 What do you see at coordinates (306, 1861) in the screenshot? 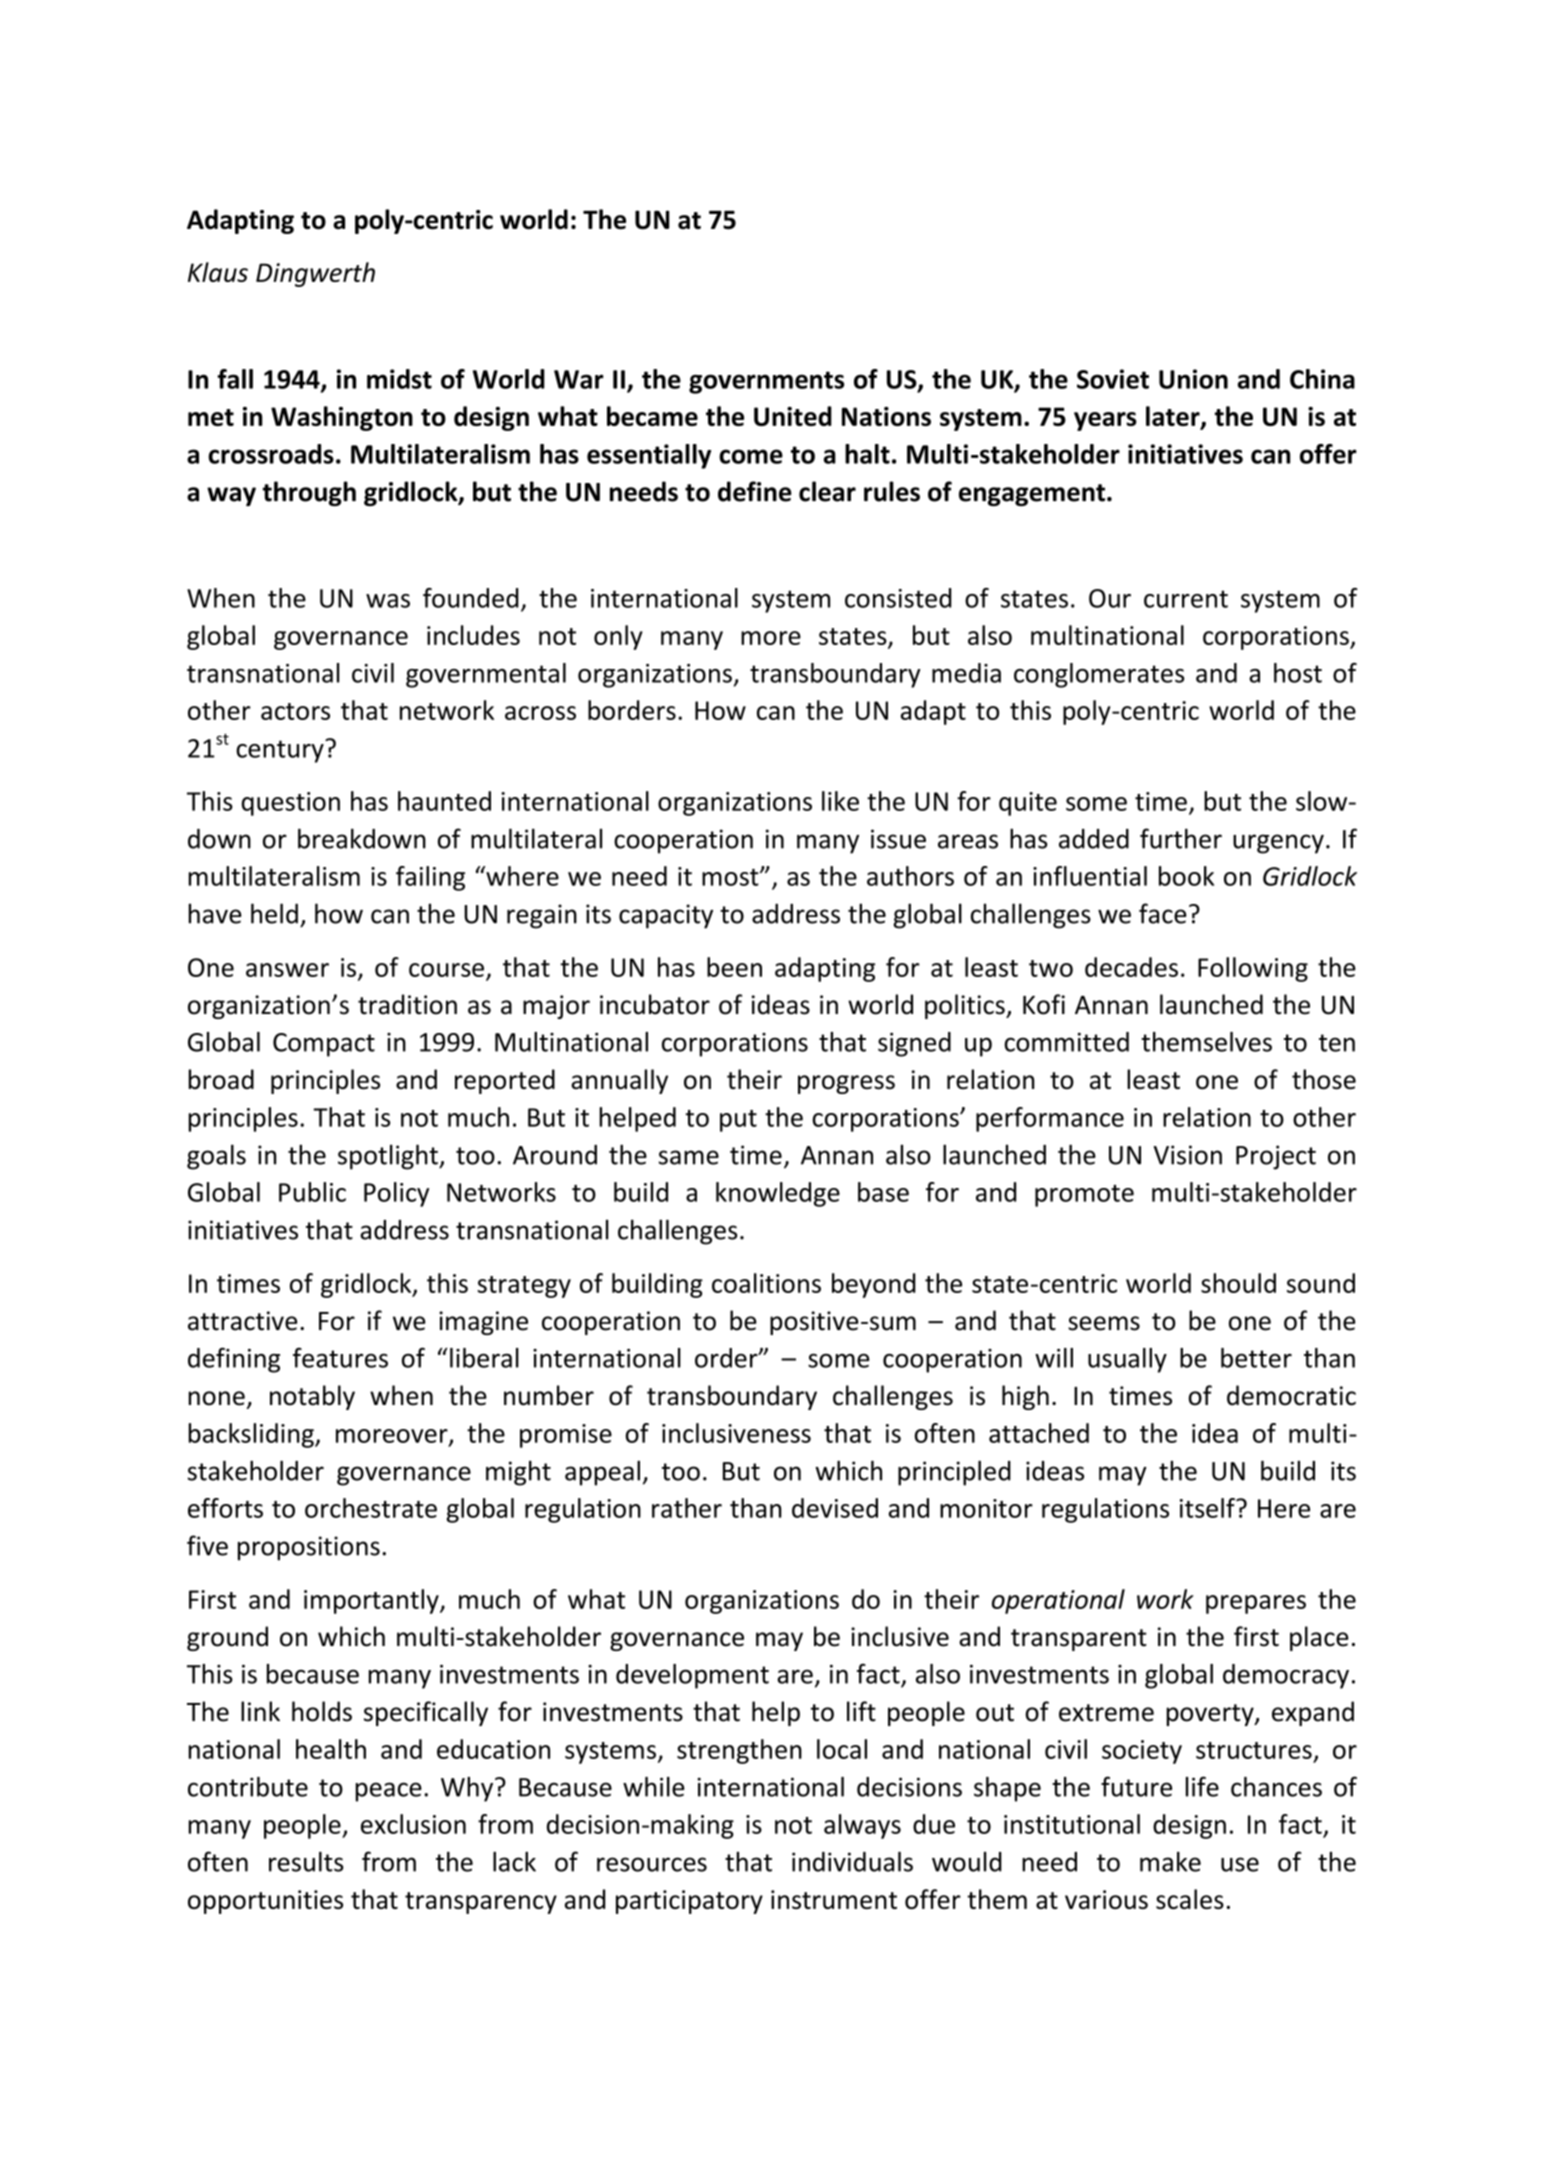
I see `results` at bounding box center [306, 1861].
